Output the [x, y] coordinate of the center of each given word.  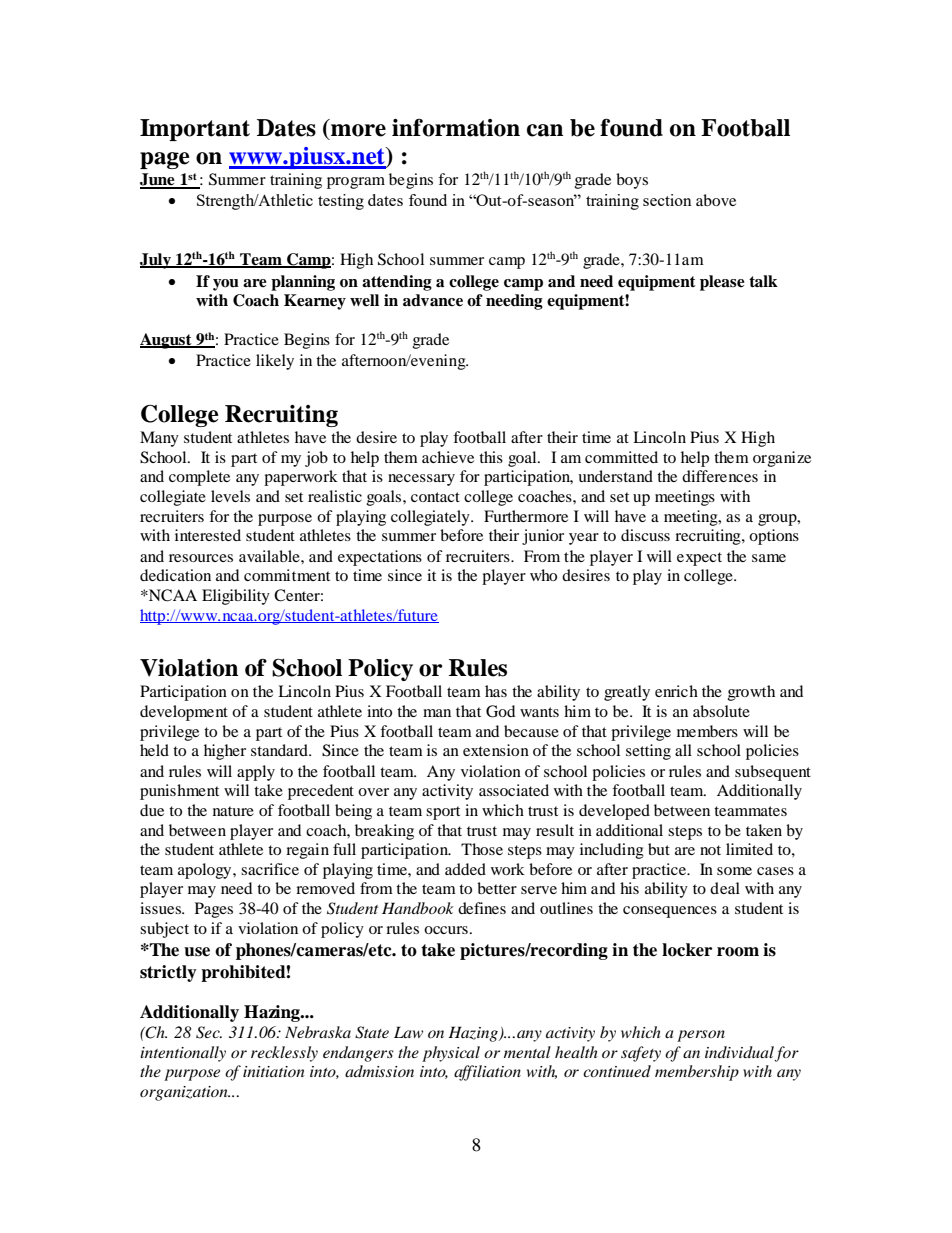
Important [195, 130]
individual [740, 1053]
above [716, 200]
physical [451, 1054]
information [456, 128]
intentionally [183, 1054]
